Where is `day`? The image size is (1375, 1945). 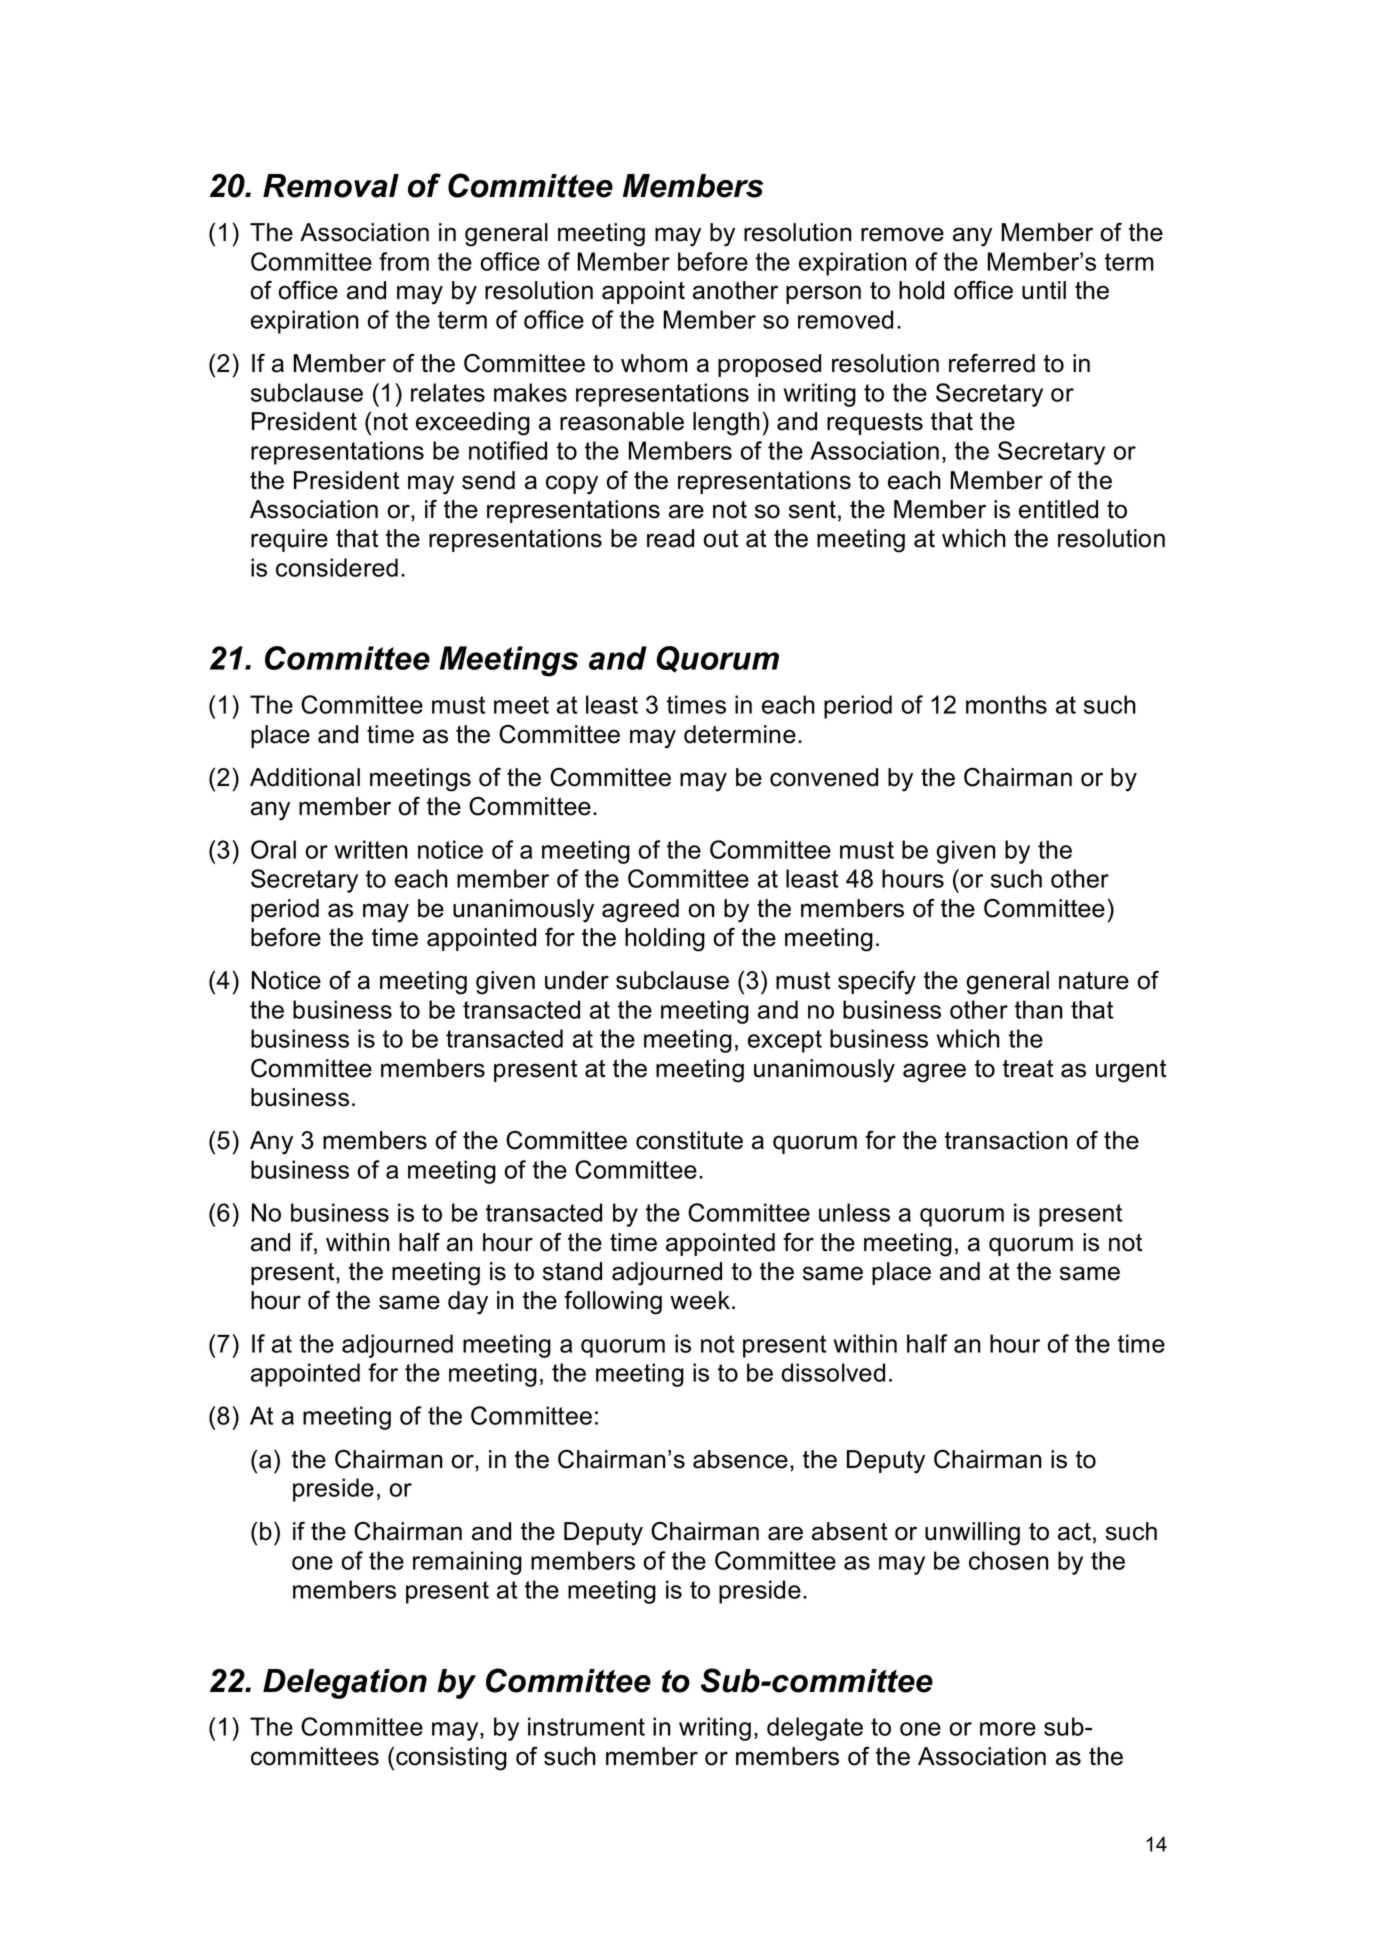
day is located at coordinates (468, 1303).
